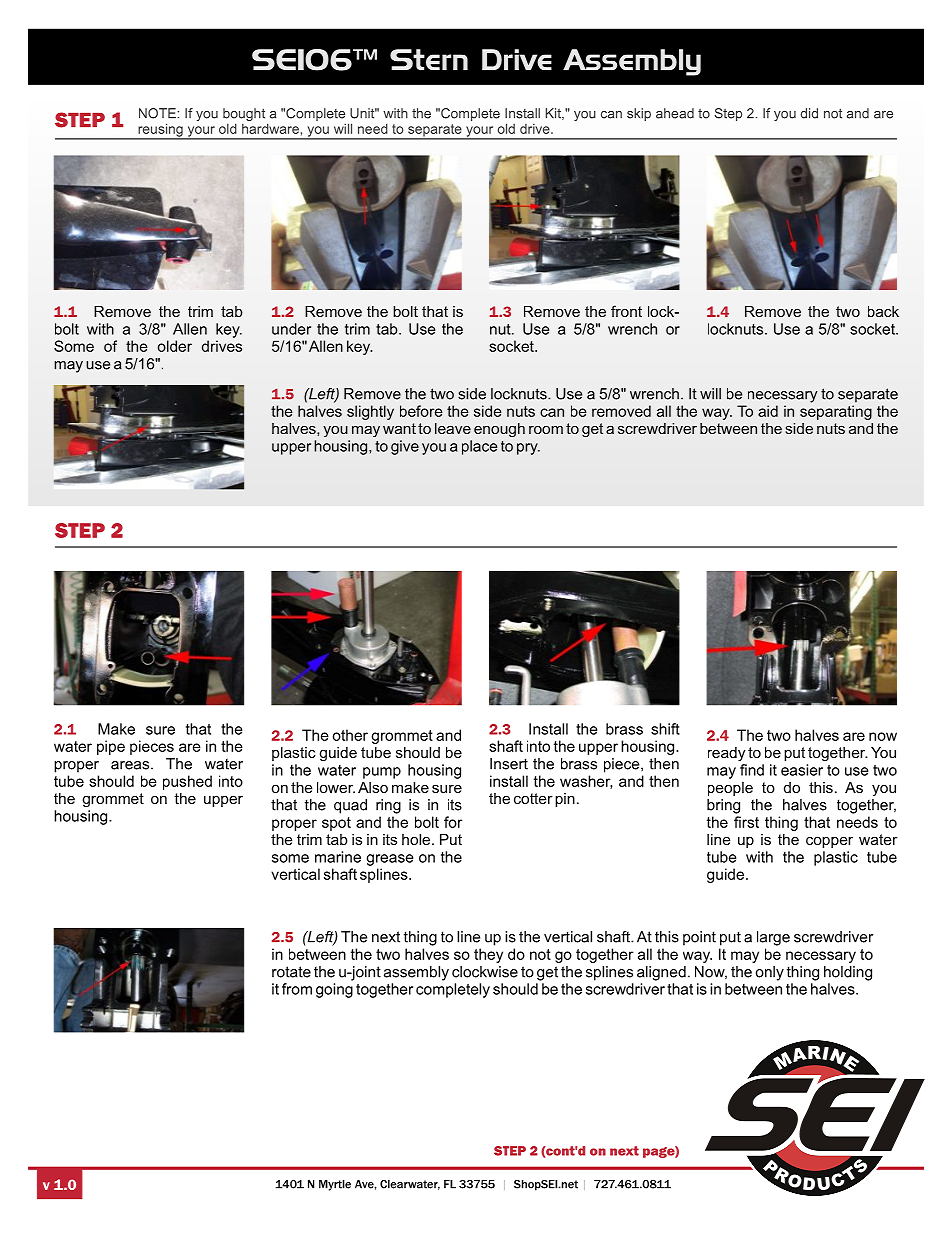  I want to click on did, so click(809, 113).
